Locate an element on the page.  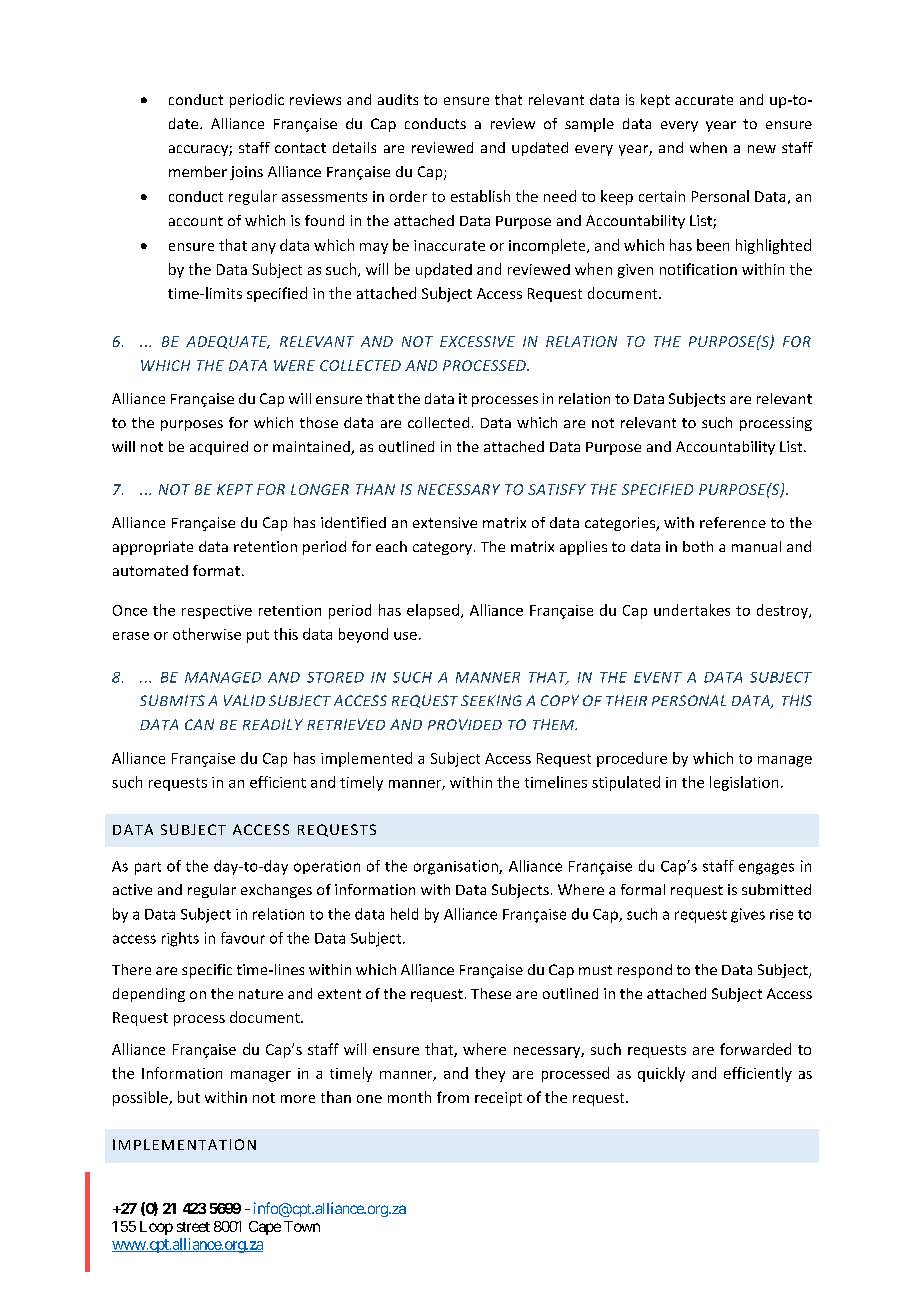
otherwise is located at coordinates (207, 634).
